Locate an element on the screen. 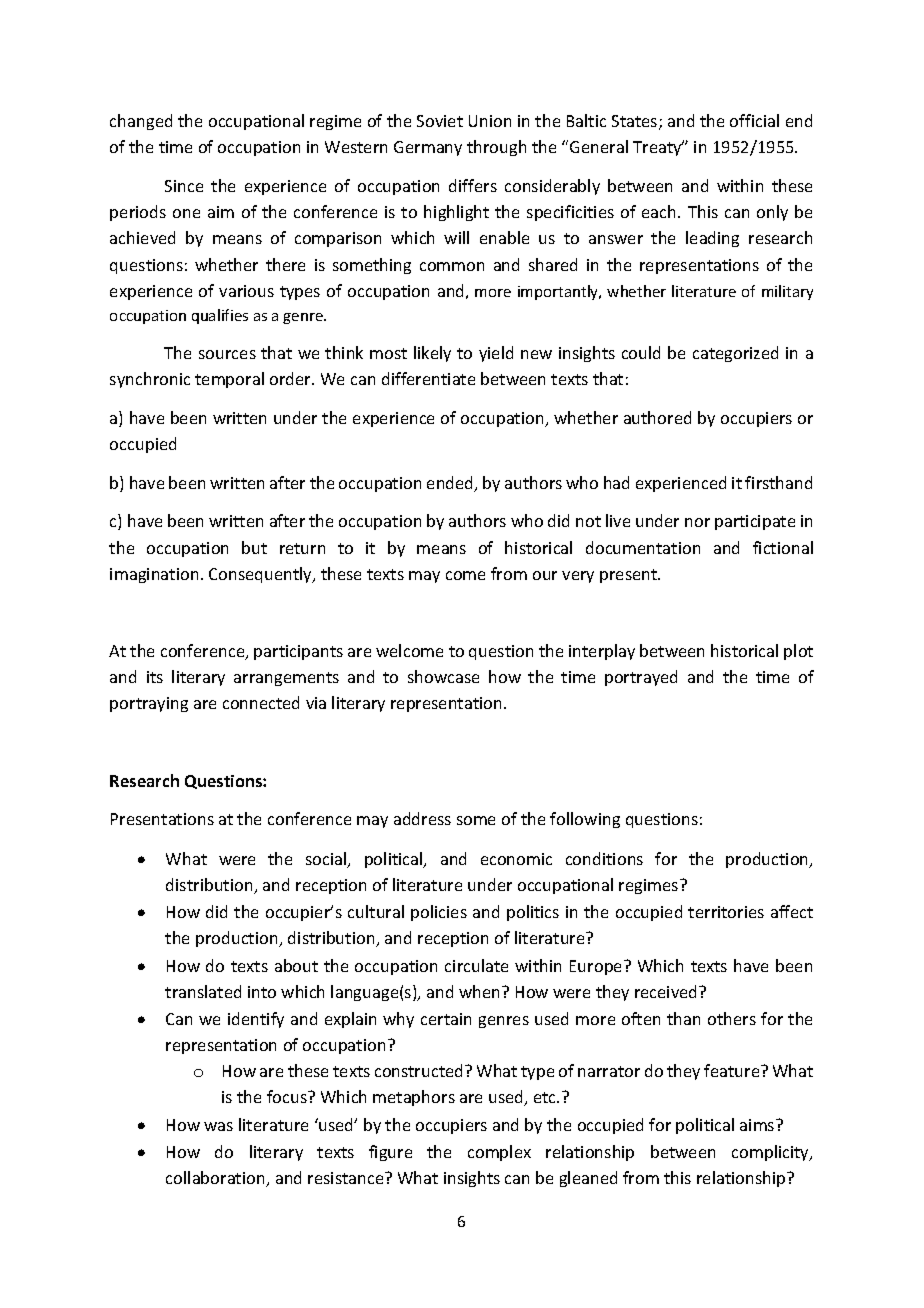 Image resolution: width=924 pixels, height=1308 pixels. aims is located at coordinates (758, 1125).
